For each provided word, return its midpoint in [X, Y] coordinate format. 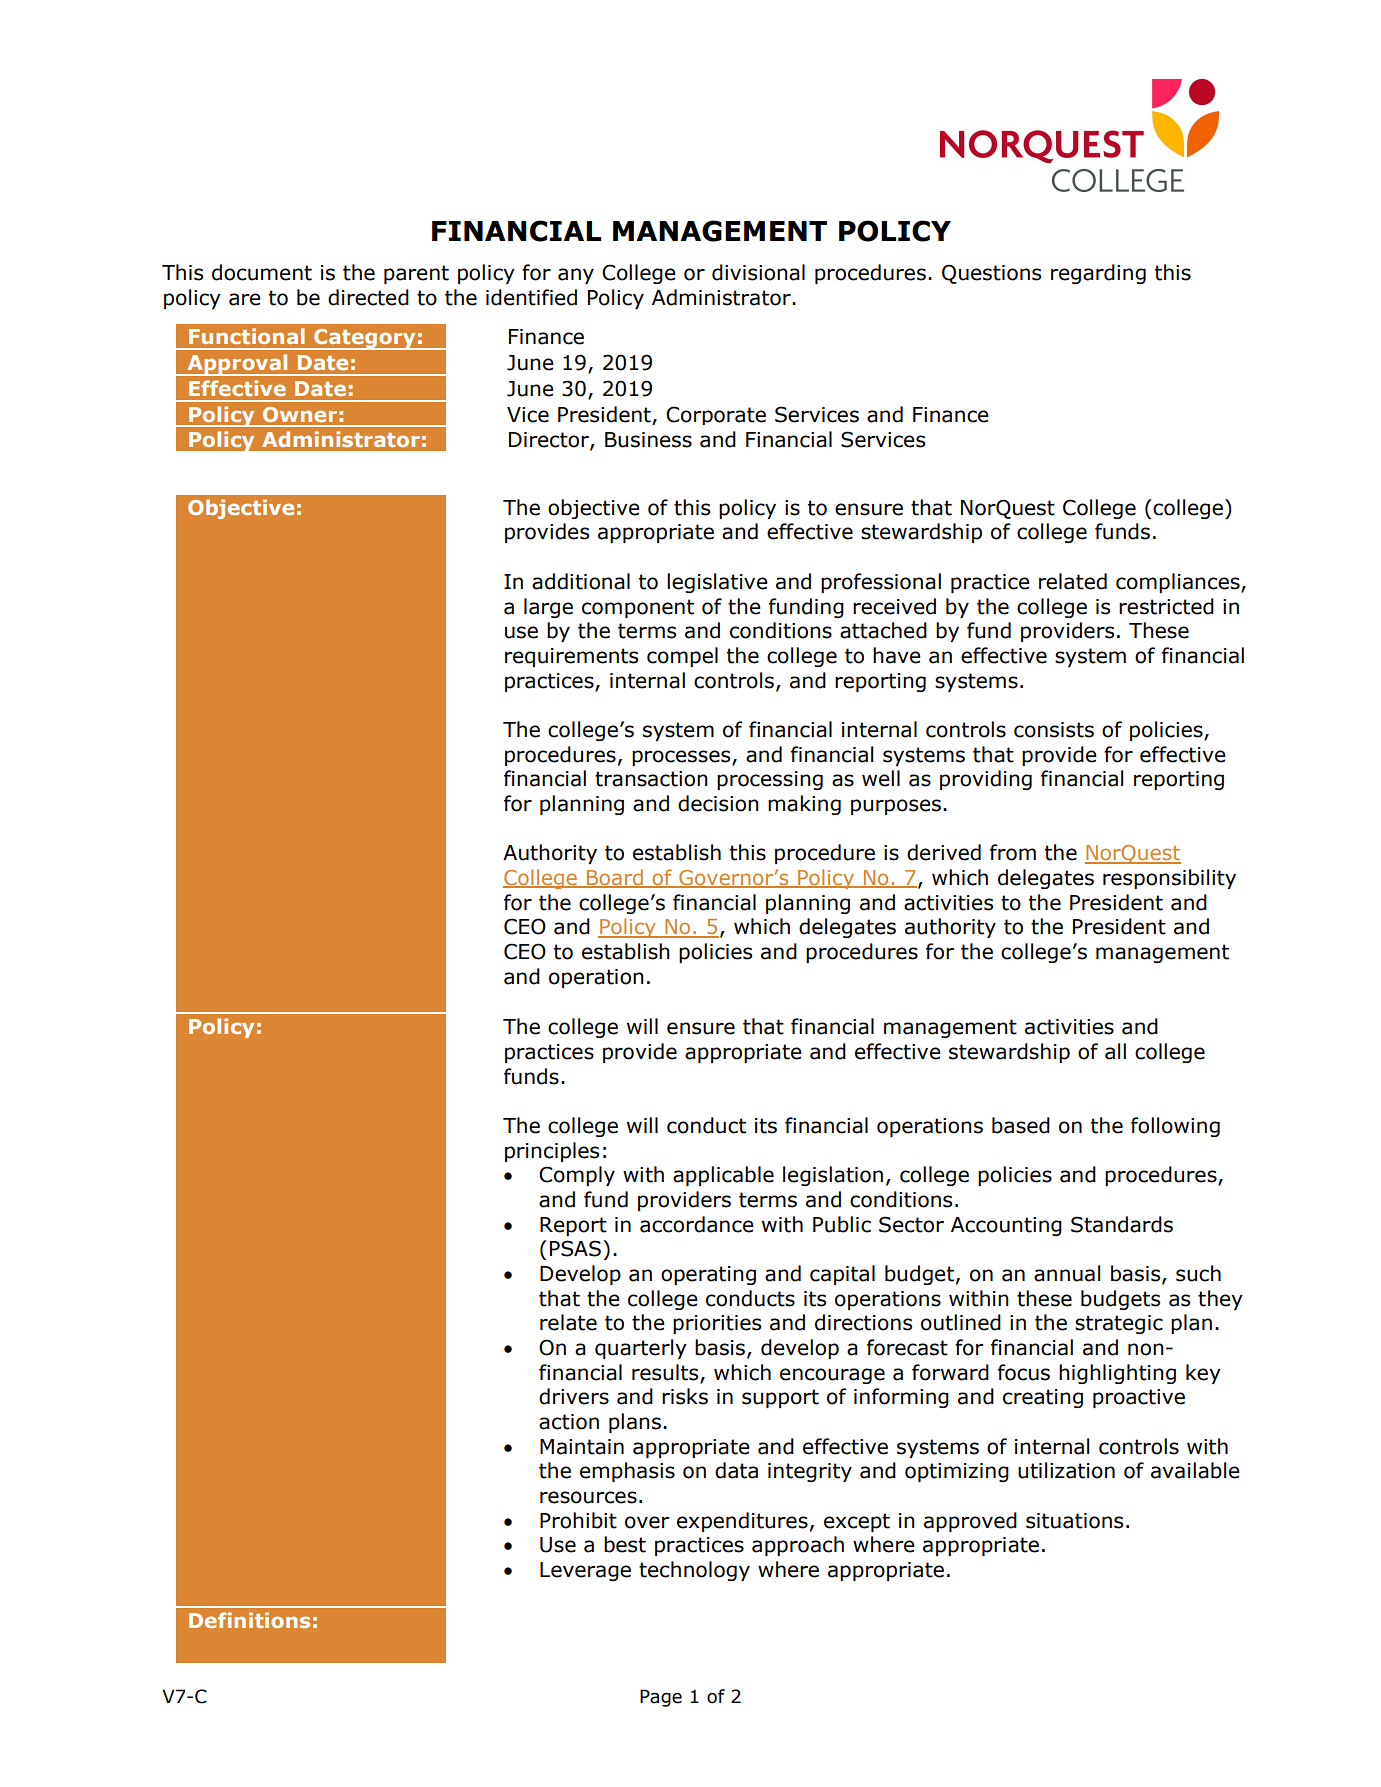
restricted [1166, 606]
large [548, 608]
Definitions [249, 1620]
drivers [574, 1396]
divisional [758, 272]
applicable [723, 1176]
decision [718, 803]
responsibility [1169, 879]
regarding [1098, 274]
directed [368, 297]
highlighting [1117, 1374]
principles [552, 1152]
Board [615, 878]
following [1175, 1127]
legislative [717, 583]
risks [685, 1396]
